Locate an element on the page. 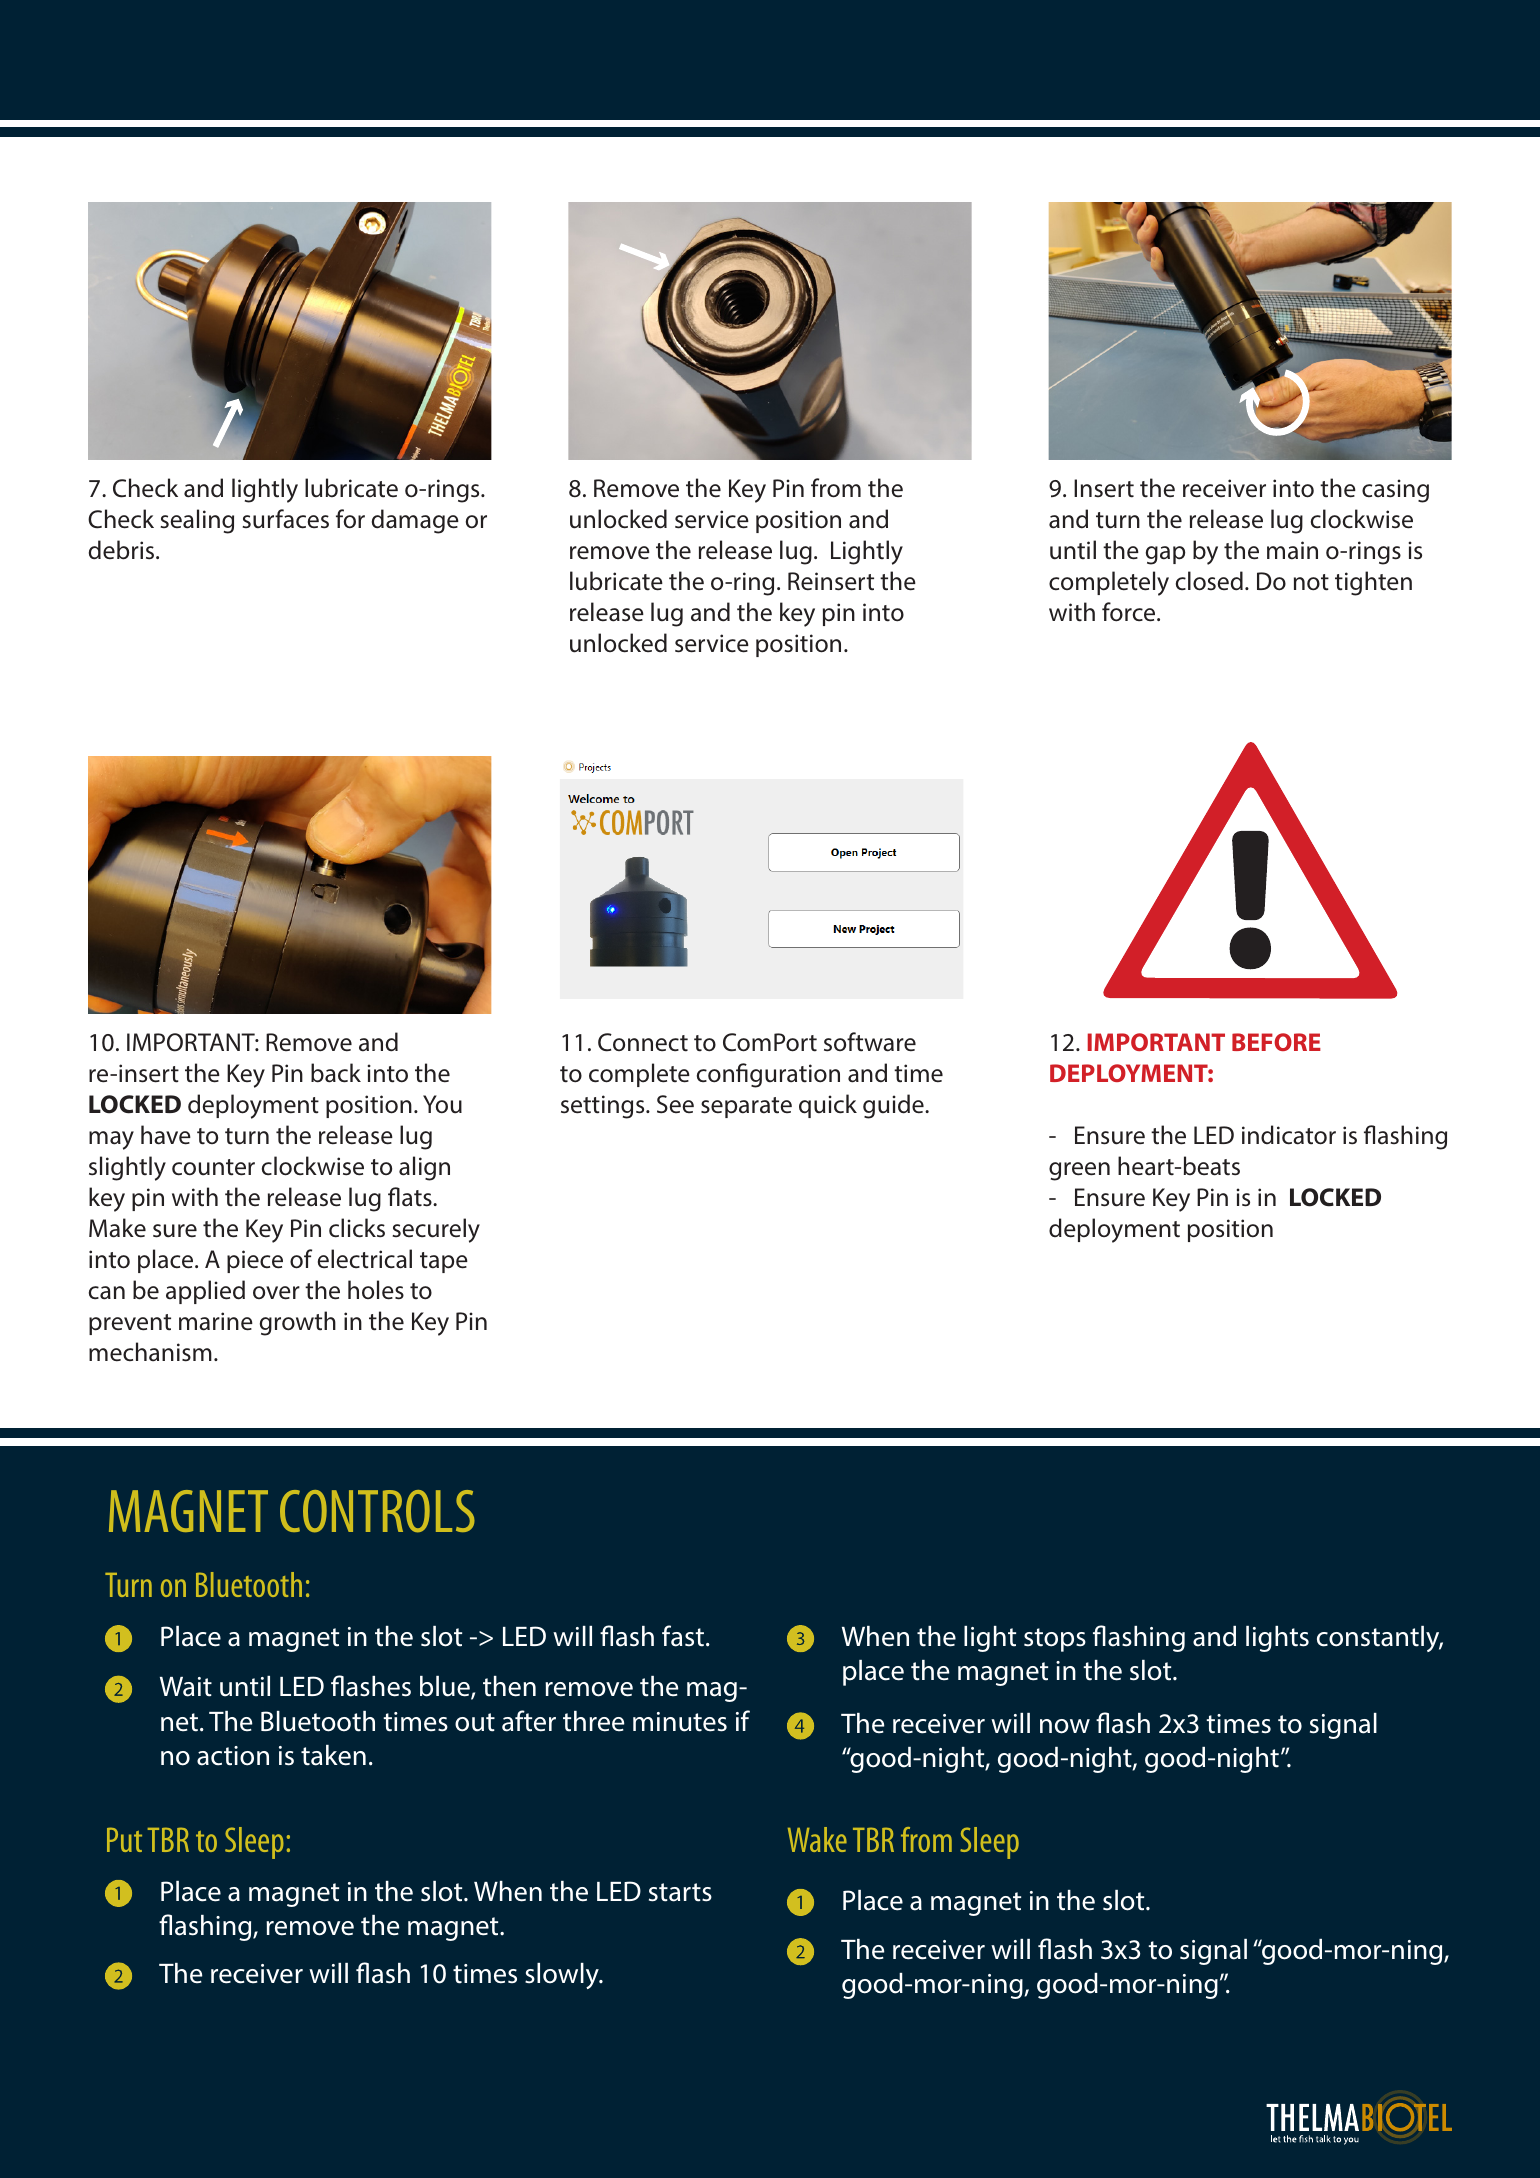 This page has width=1540, height=2178. stops is located at coordinates (1055, 1640).
